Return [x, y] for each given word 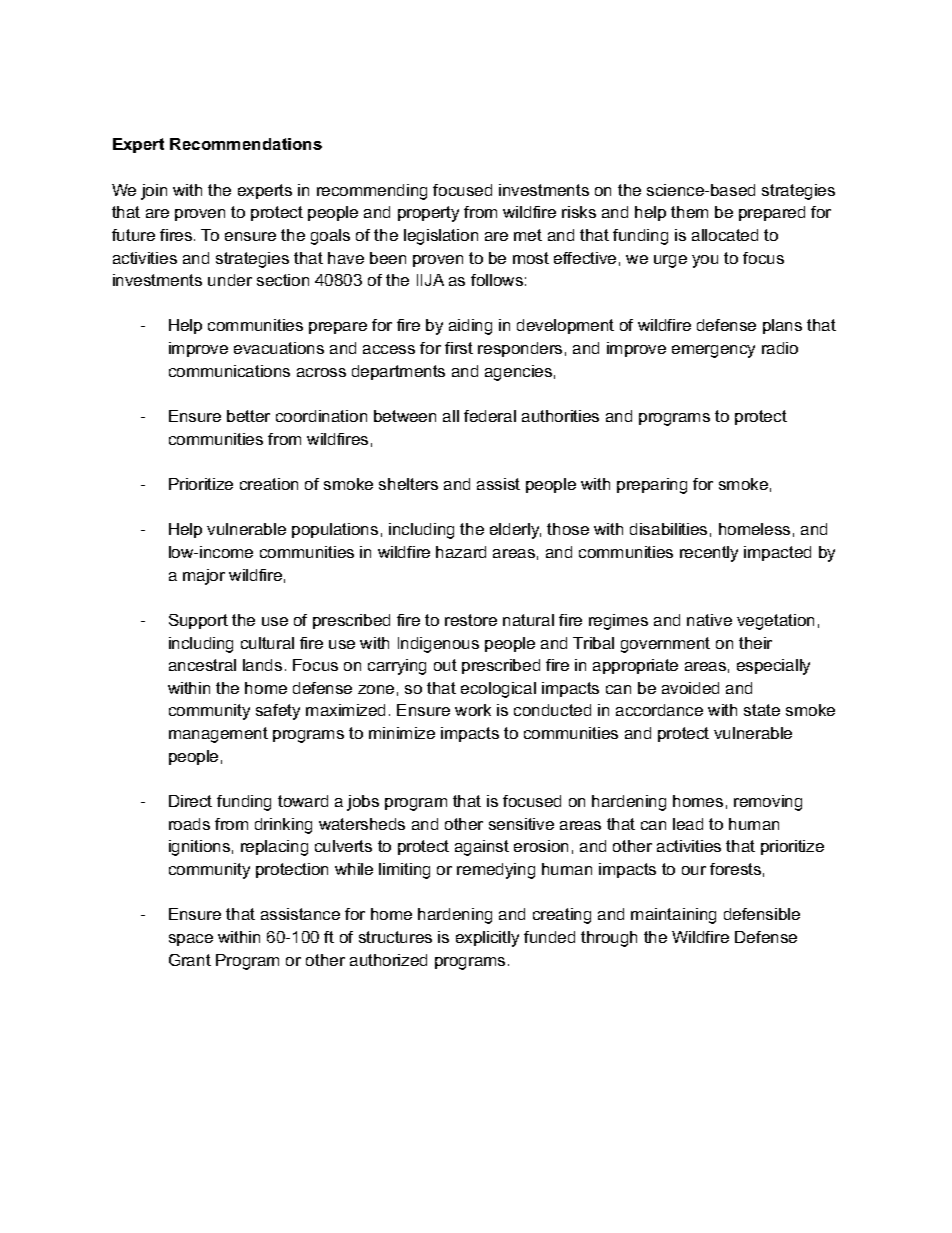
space [191, 940]
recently [709, 554]
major [204, 577]
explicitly [487, 939]
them [689, 212]
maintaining [673, 916]
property [428, 214]
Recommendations [246, 144]
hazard [461, 552]
